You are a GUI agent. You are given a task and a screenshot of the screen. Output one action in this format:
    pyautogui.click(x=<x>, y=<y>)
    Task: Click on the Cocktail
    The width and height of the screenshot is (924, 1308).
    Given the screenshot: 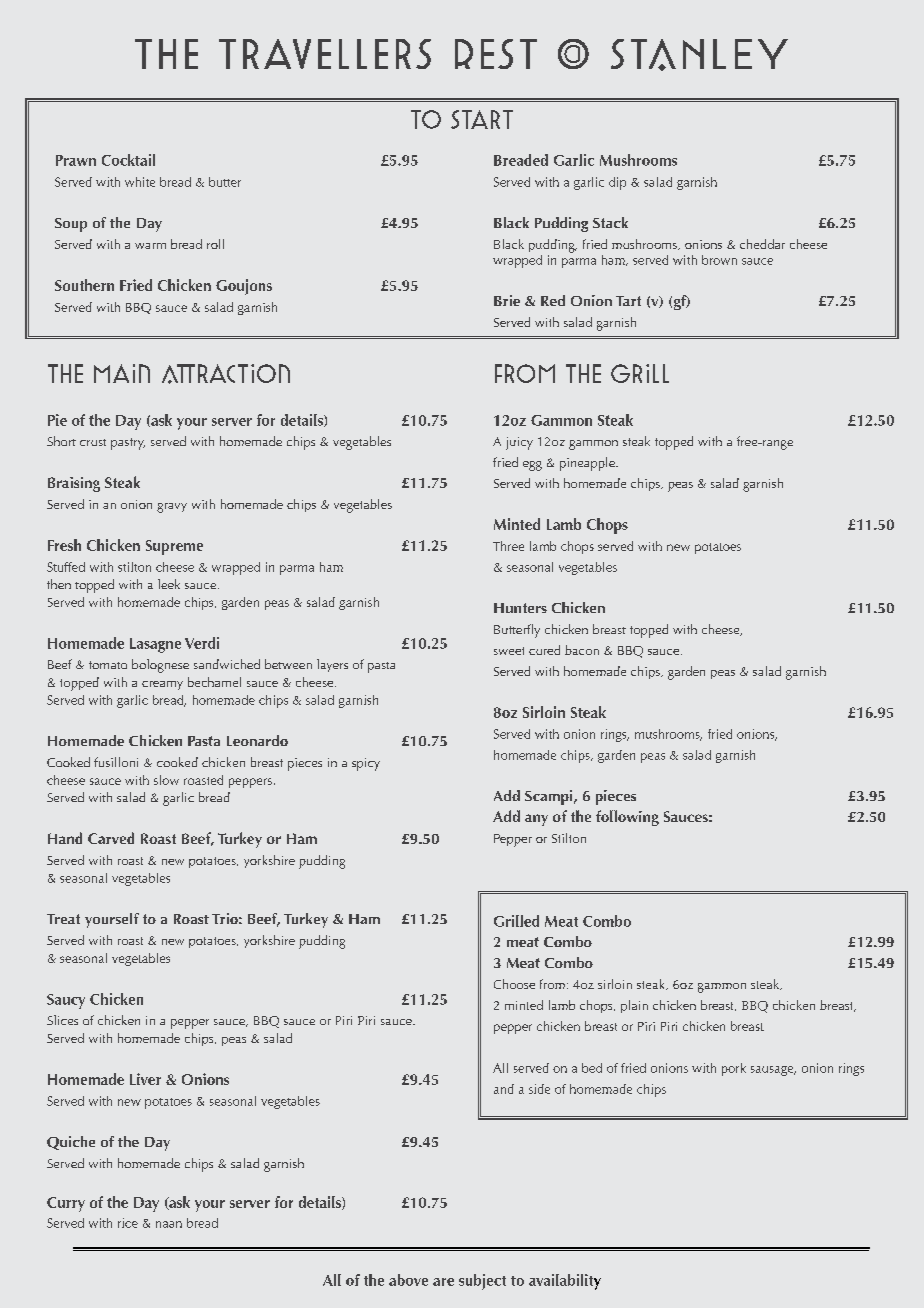 What is the action you would take?
    pyautogui.click(x=128, y=160)
